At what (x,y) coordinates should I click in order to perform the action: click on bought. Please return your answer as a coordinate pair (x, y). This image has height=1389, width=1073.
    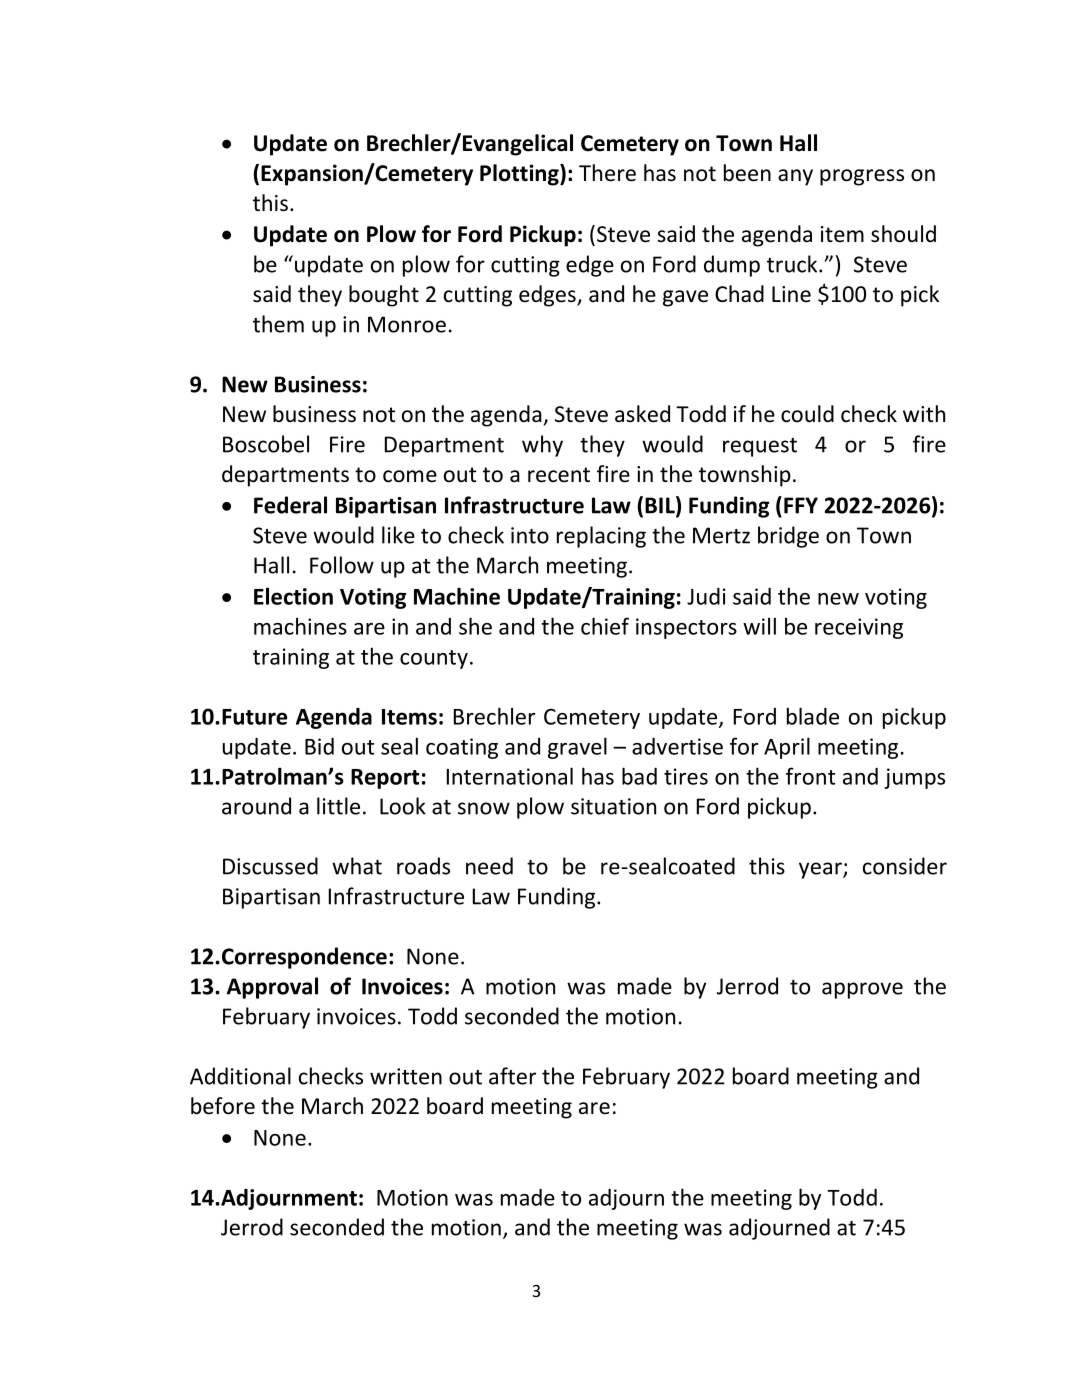
    Looking at the image, I should click on (384, 296).
